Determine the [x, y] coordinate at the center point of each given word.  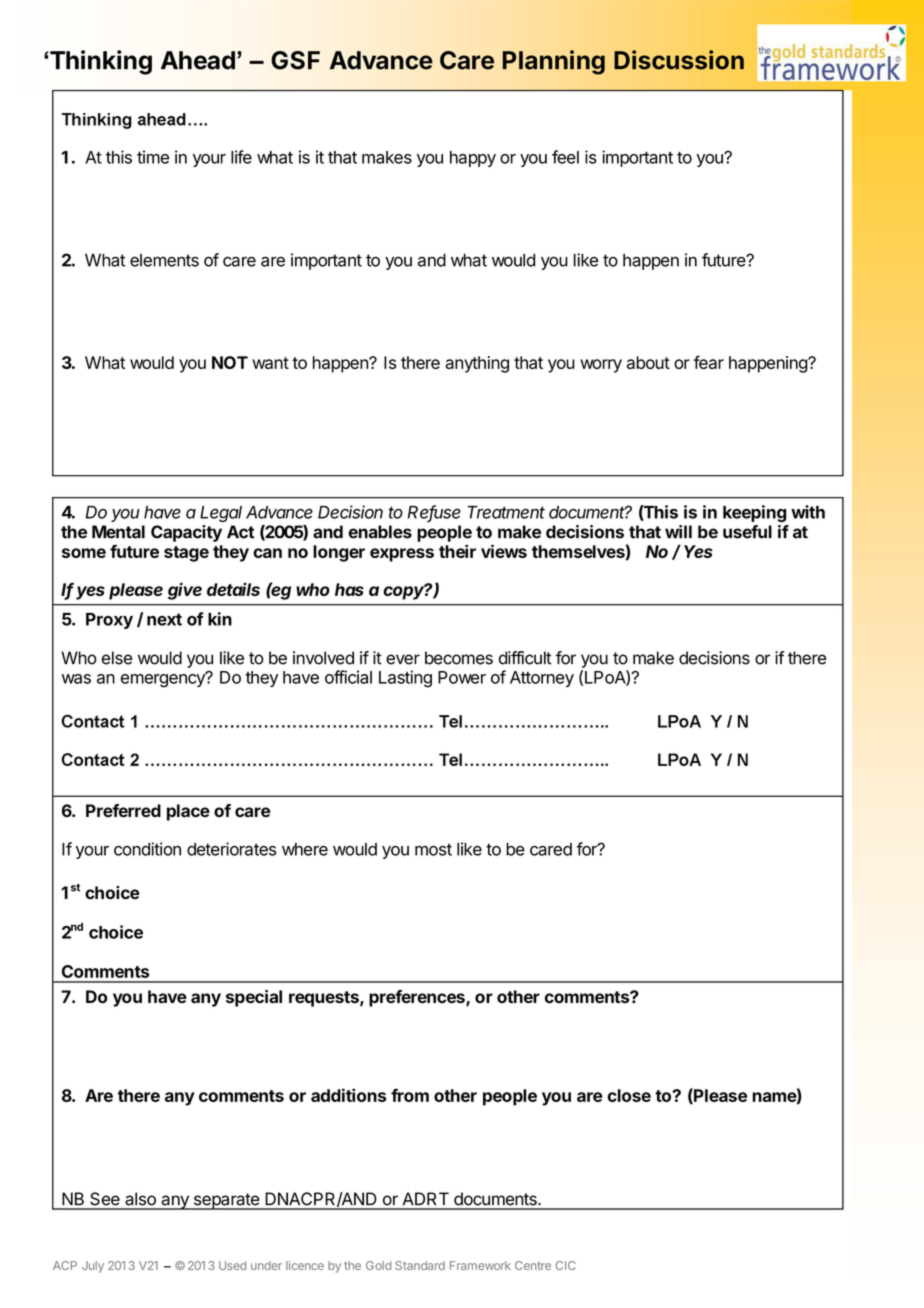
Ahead [198, 60]
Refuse [434, 513]
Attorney [542, 679]
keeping [754, 513]
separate [226, 1201]
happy [473, 159]
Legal [221, 514]
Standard [420, 1265]
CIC [566, 1265]
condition [147, 849]
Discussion [679, 60]
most [433, 849]
